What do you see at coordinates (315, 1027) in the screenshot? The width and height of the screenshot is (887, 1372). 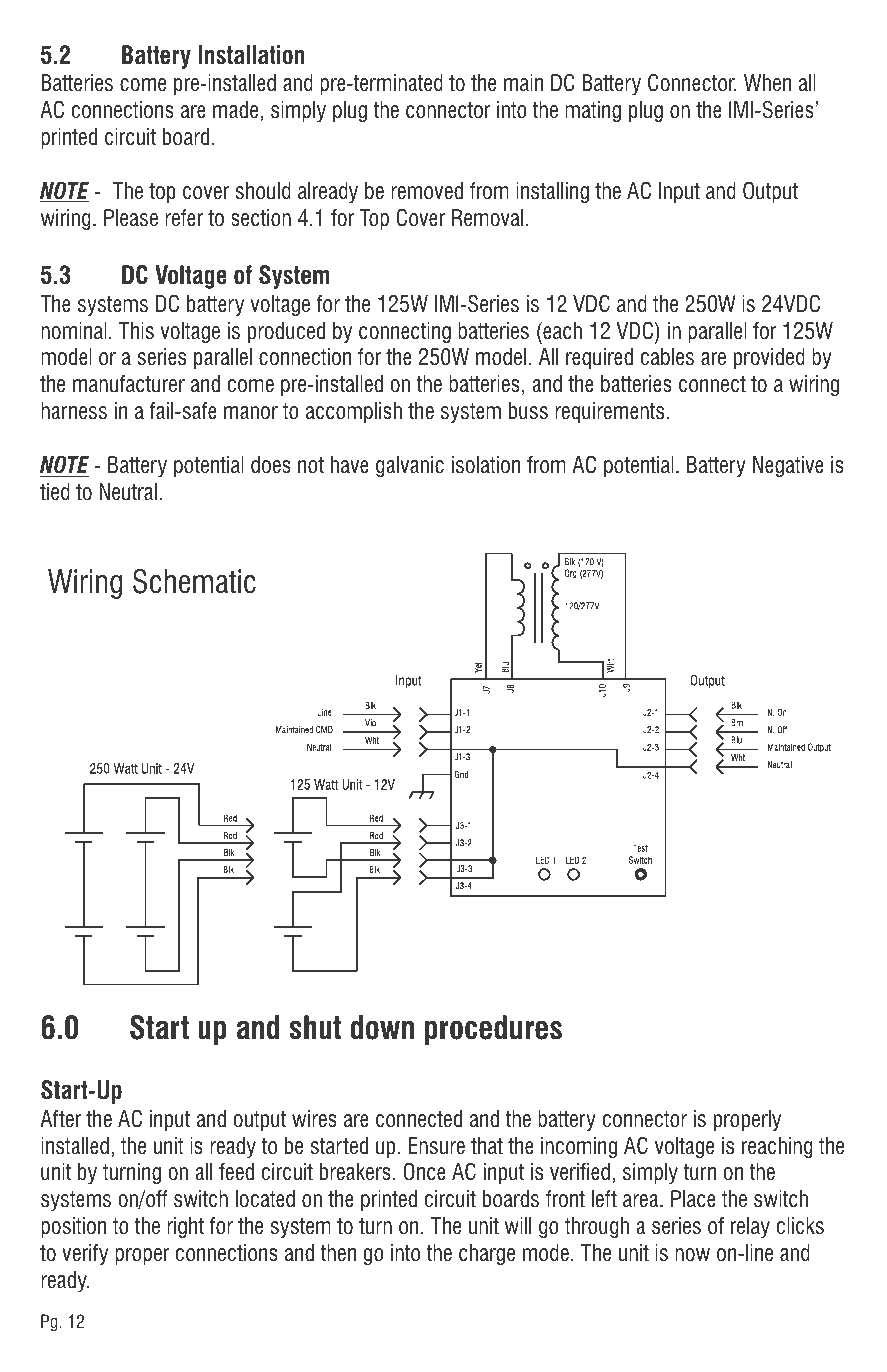 I see `shut` at bounding box center [315, 1027].
